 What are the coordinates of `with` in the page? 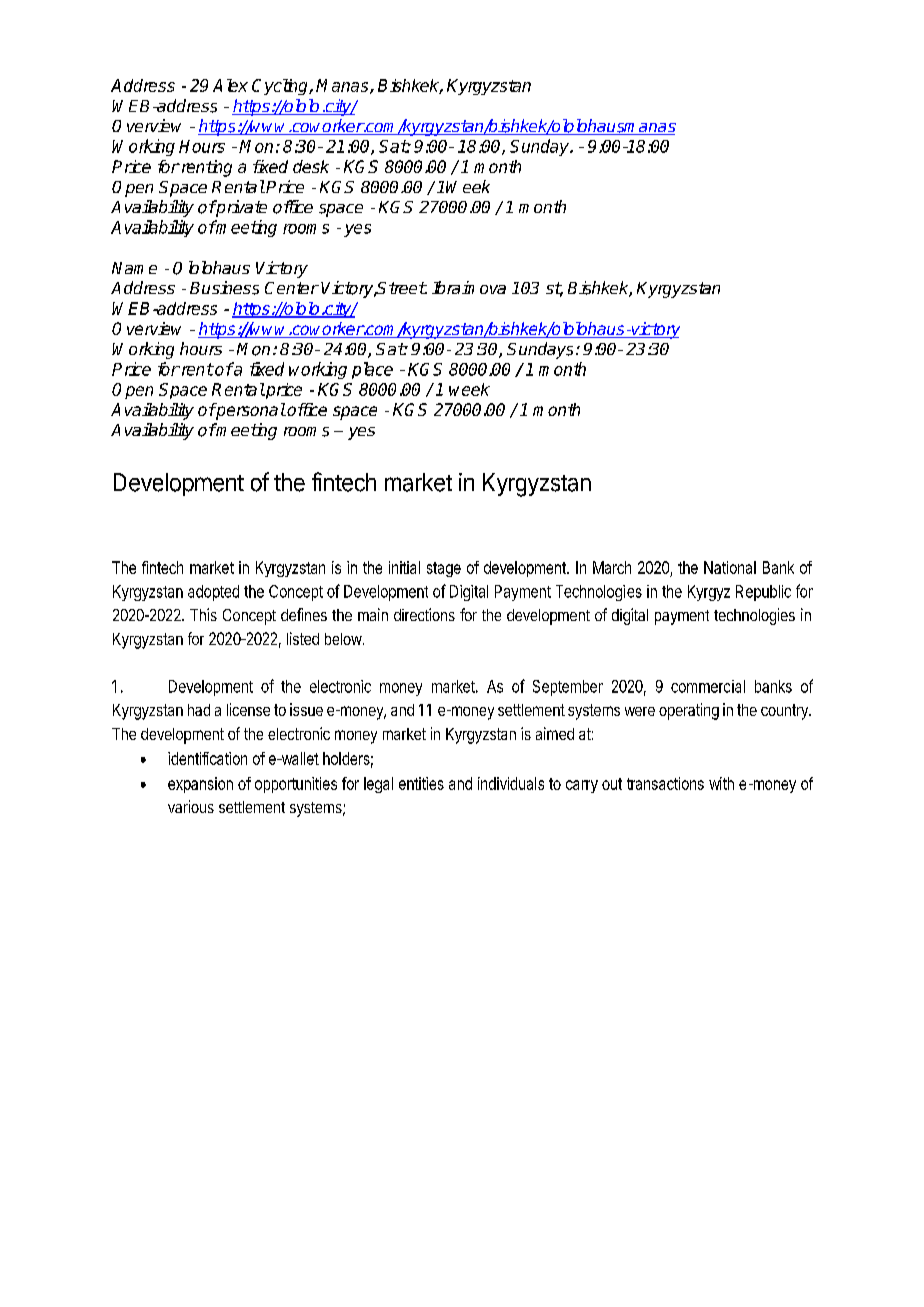 It's located at (721, 783).
